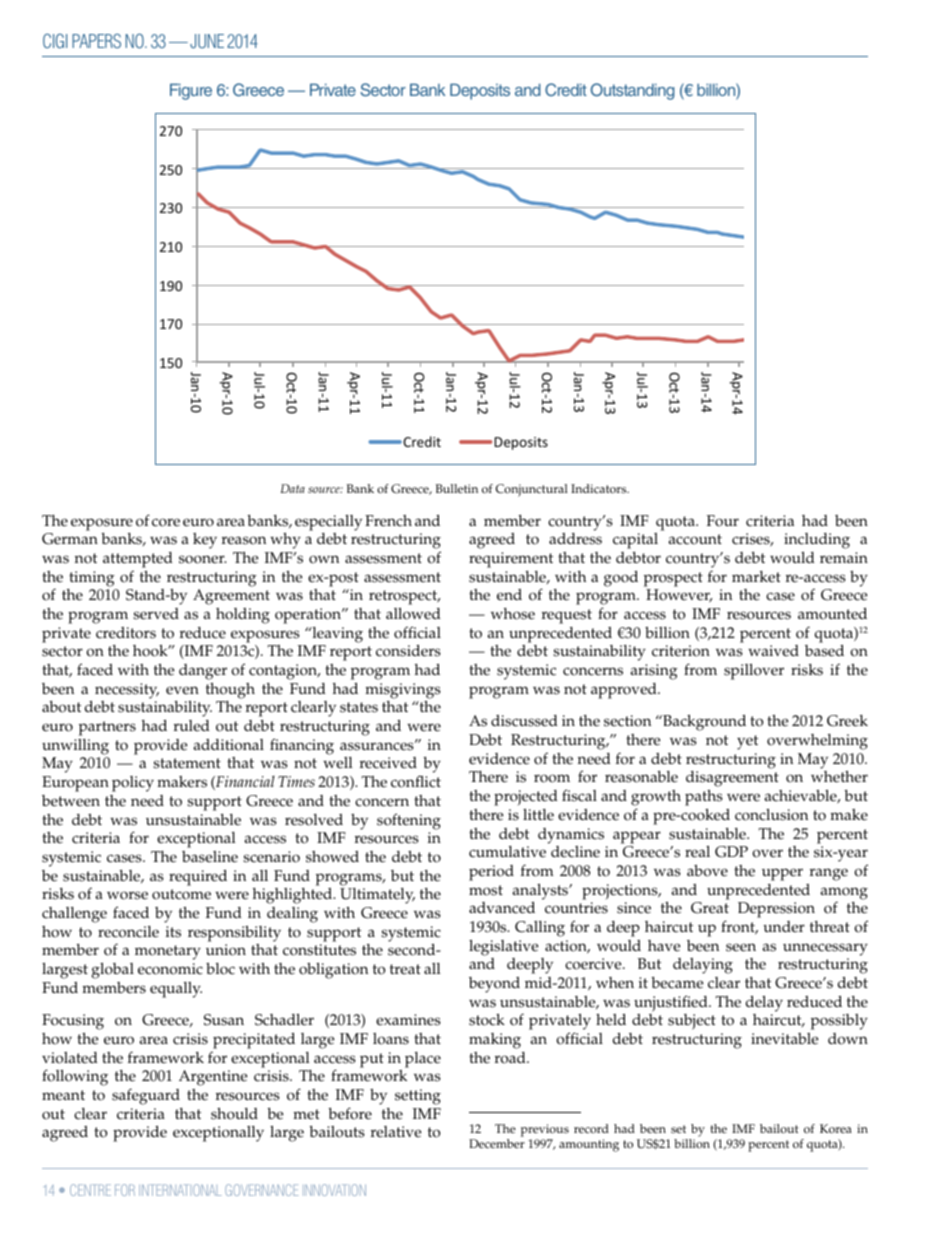 This page has height=1233, width=952. Describe the element at coordinates (600, 489) in the page. I see `Indicators` at that location.
